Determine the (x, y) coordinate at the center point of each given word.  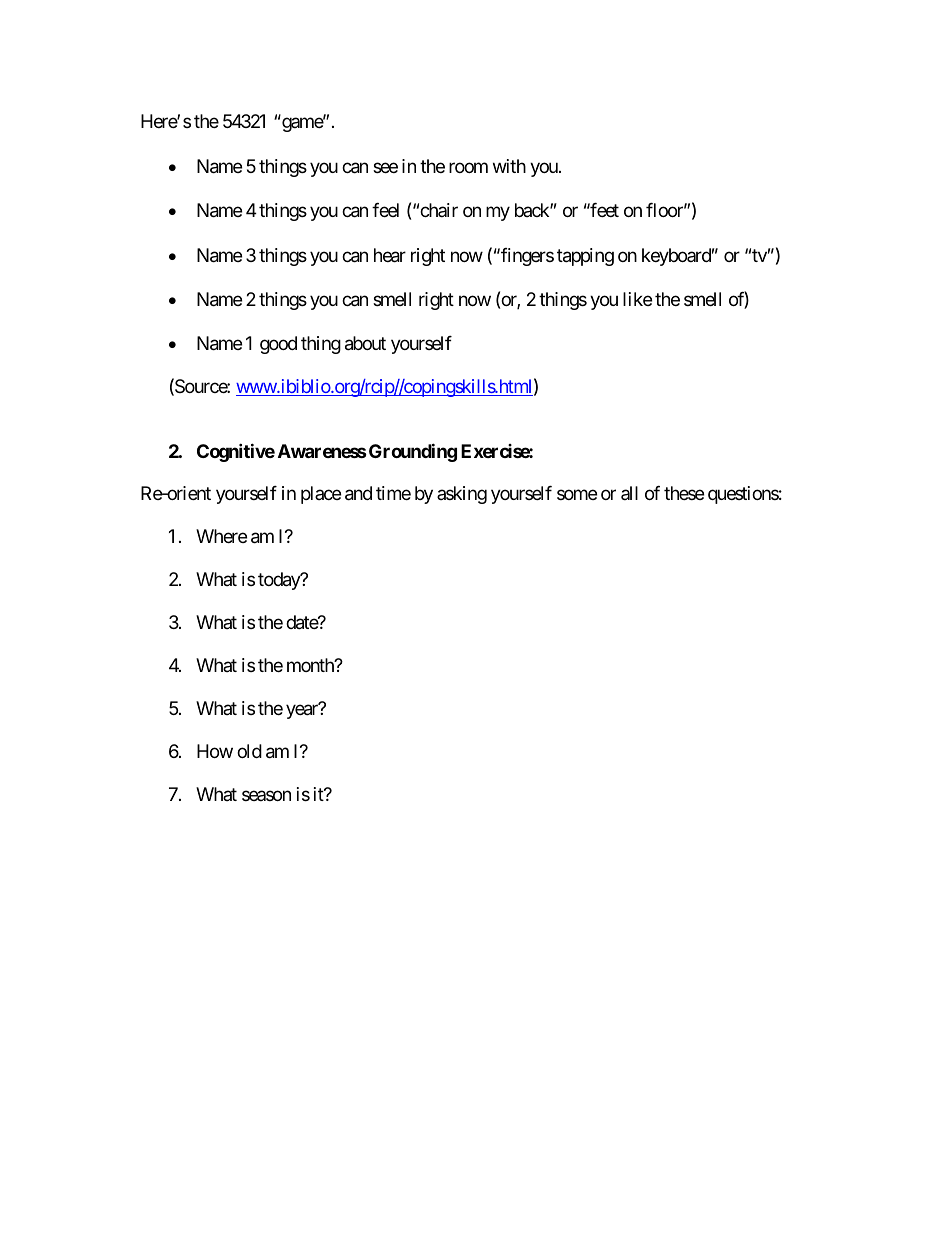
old (249, 751)
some (577, 495)
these (684, 493)
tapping (585, 257)
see (385, 167)
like (637, 299)
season (266, 795)
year (303, 711)
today (280, 581)
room (468, 167)
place (321, 495)
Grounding (413, 452)
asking (462, 495)
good (278, 345)
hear (390, 255)
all (629, 493)
